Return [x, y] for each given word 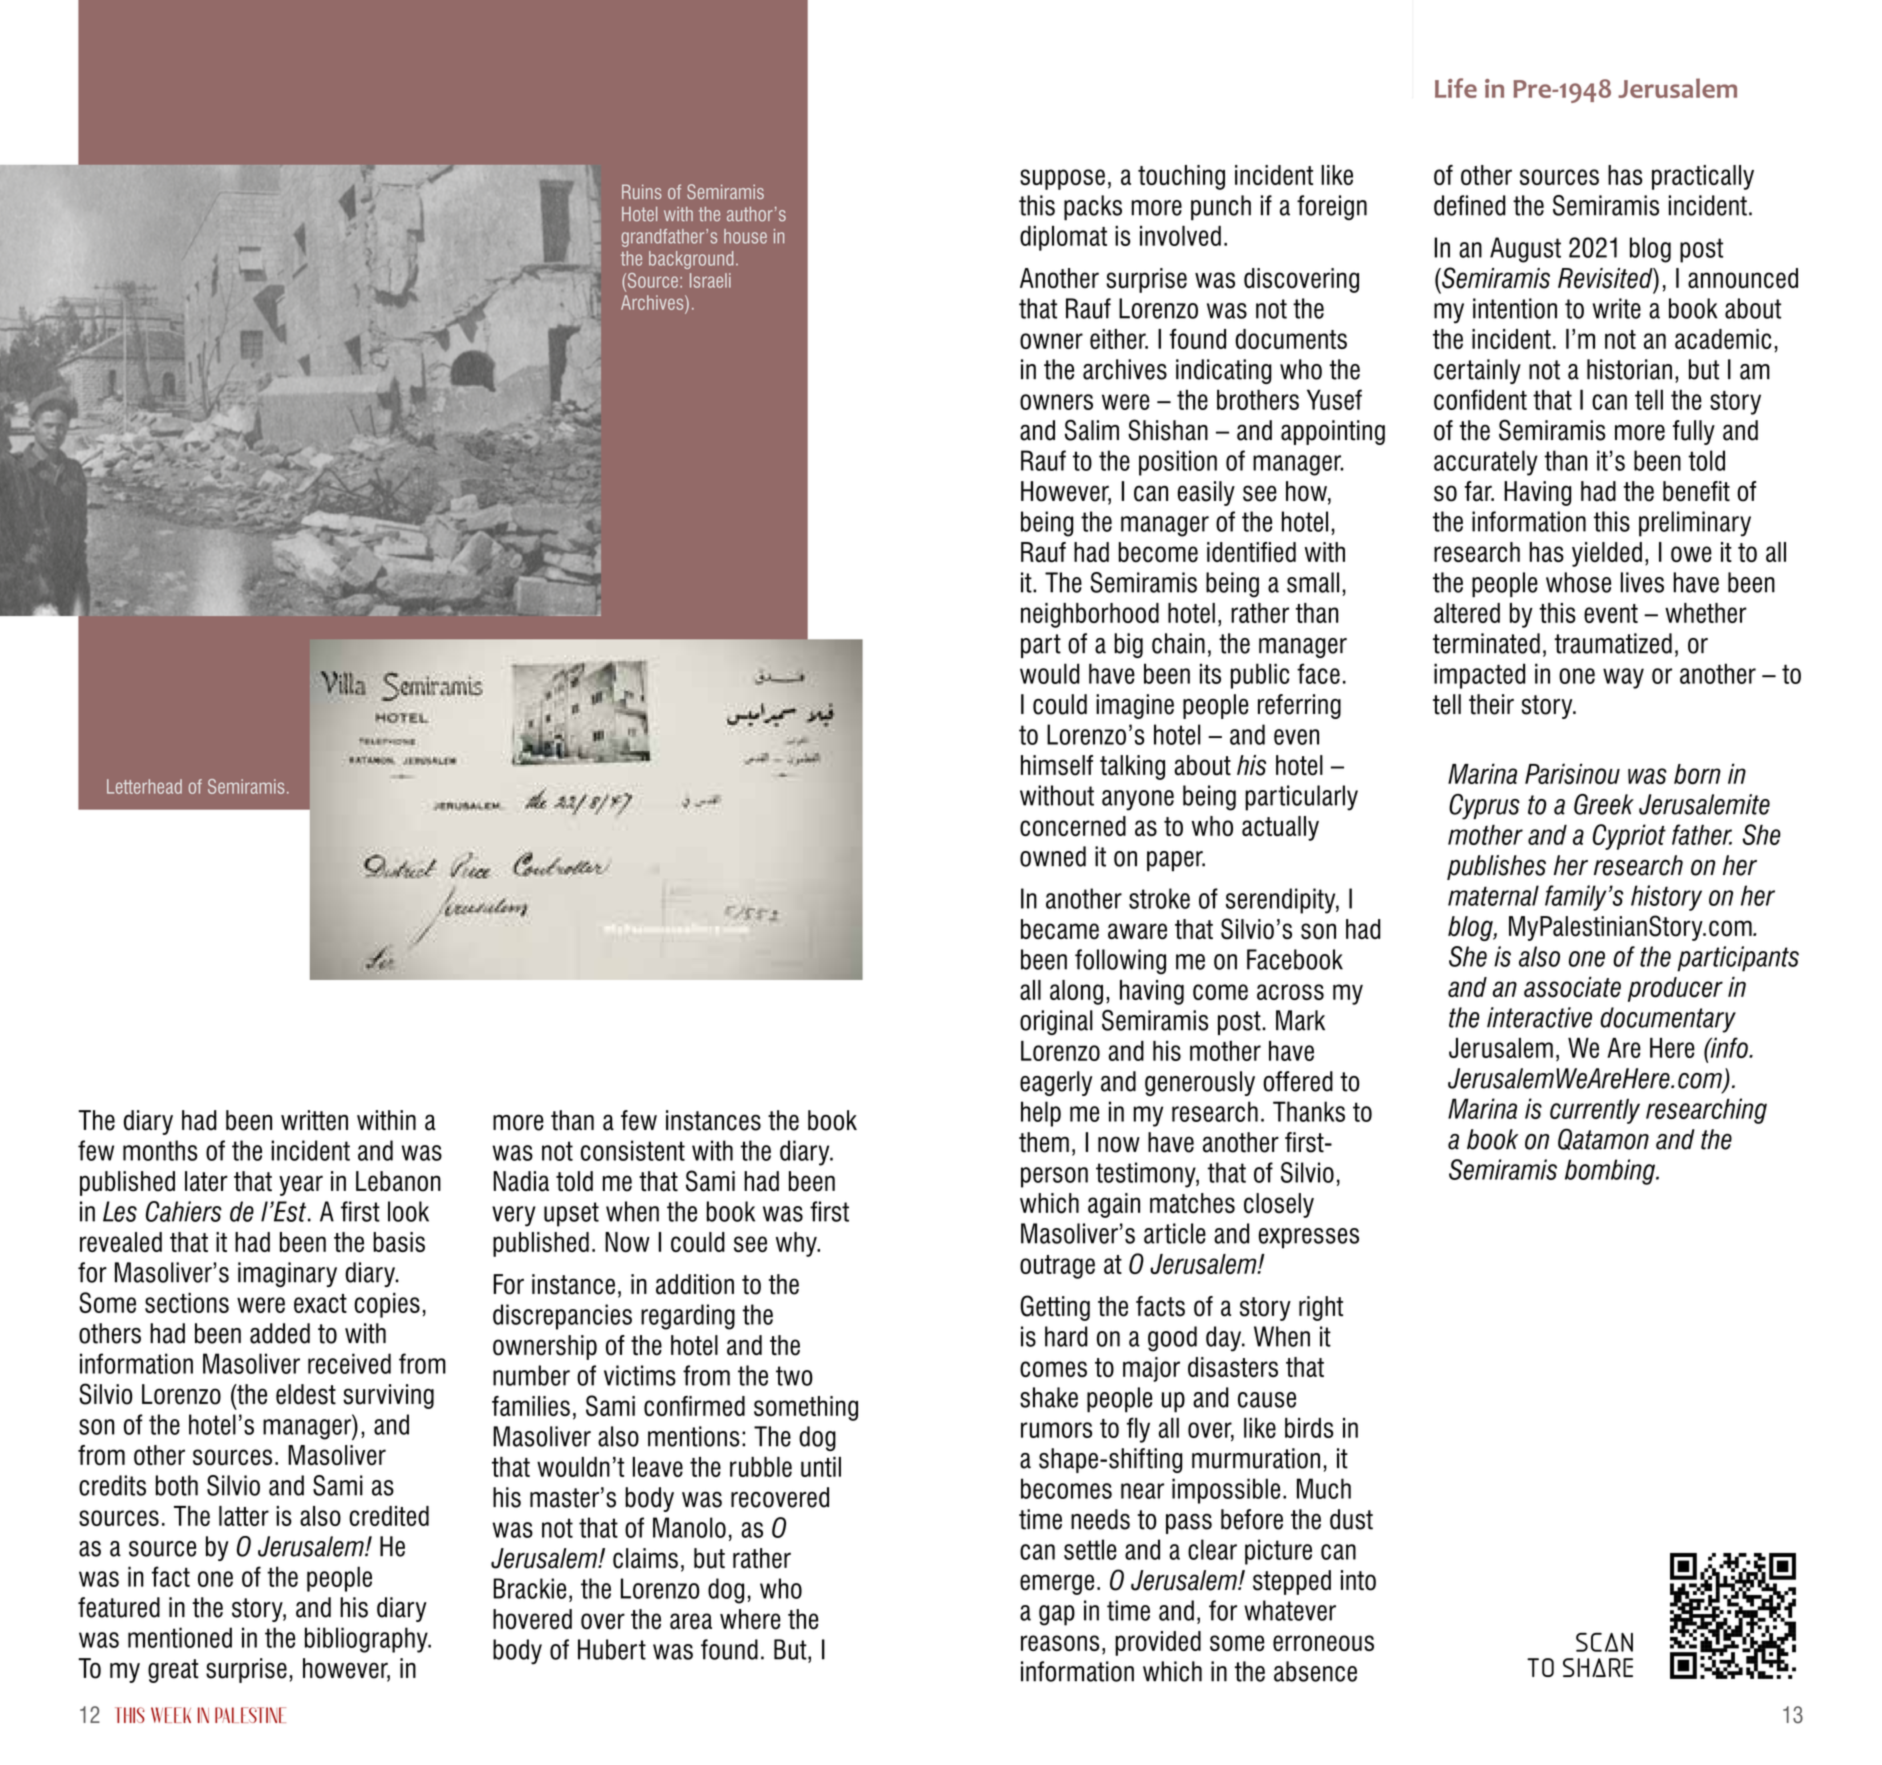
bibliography [367, 1640]
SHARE [1598, 1667]
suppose [1062, 179]
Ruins [641, 191]
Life [1456, 88]
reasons [1060, 1643]
